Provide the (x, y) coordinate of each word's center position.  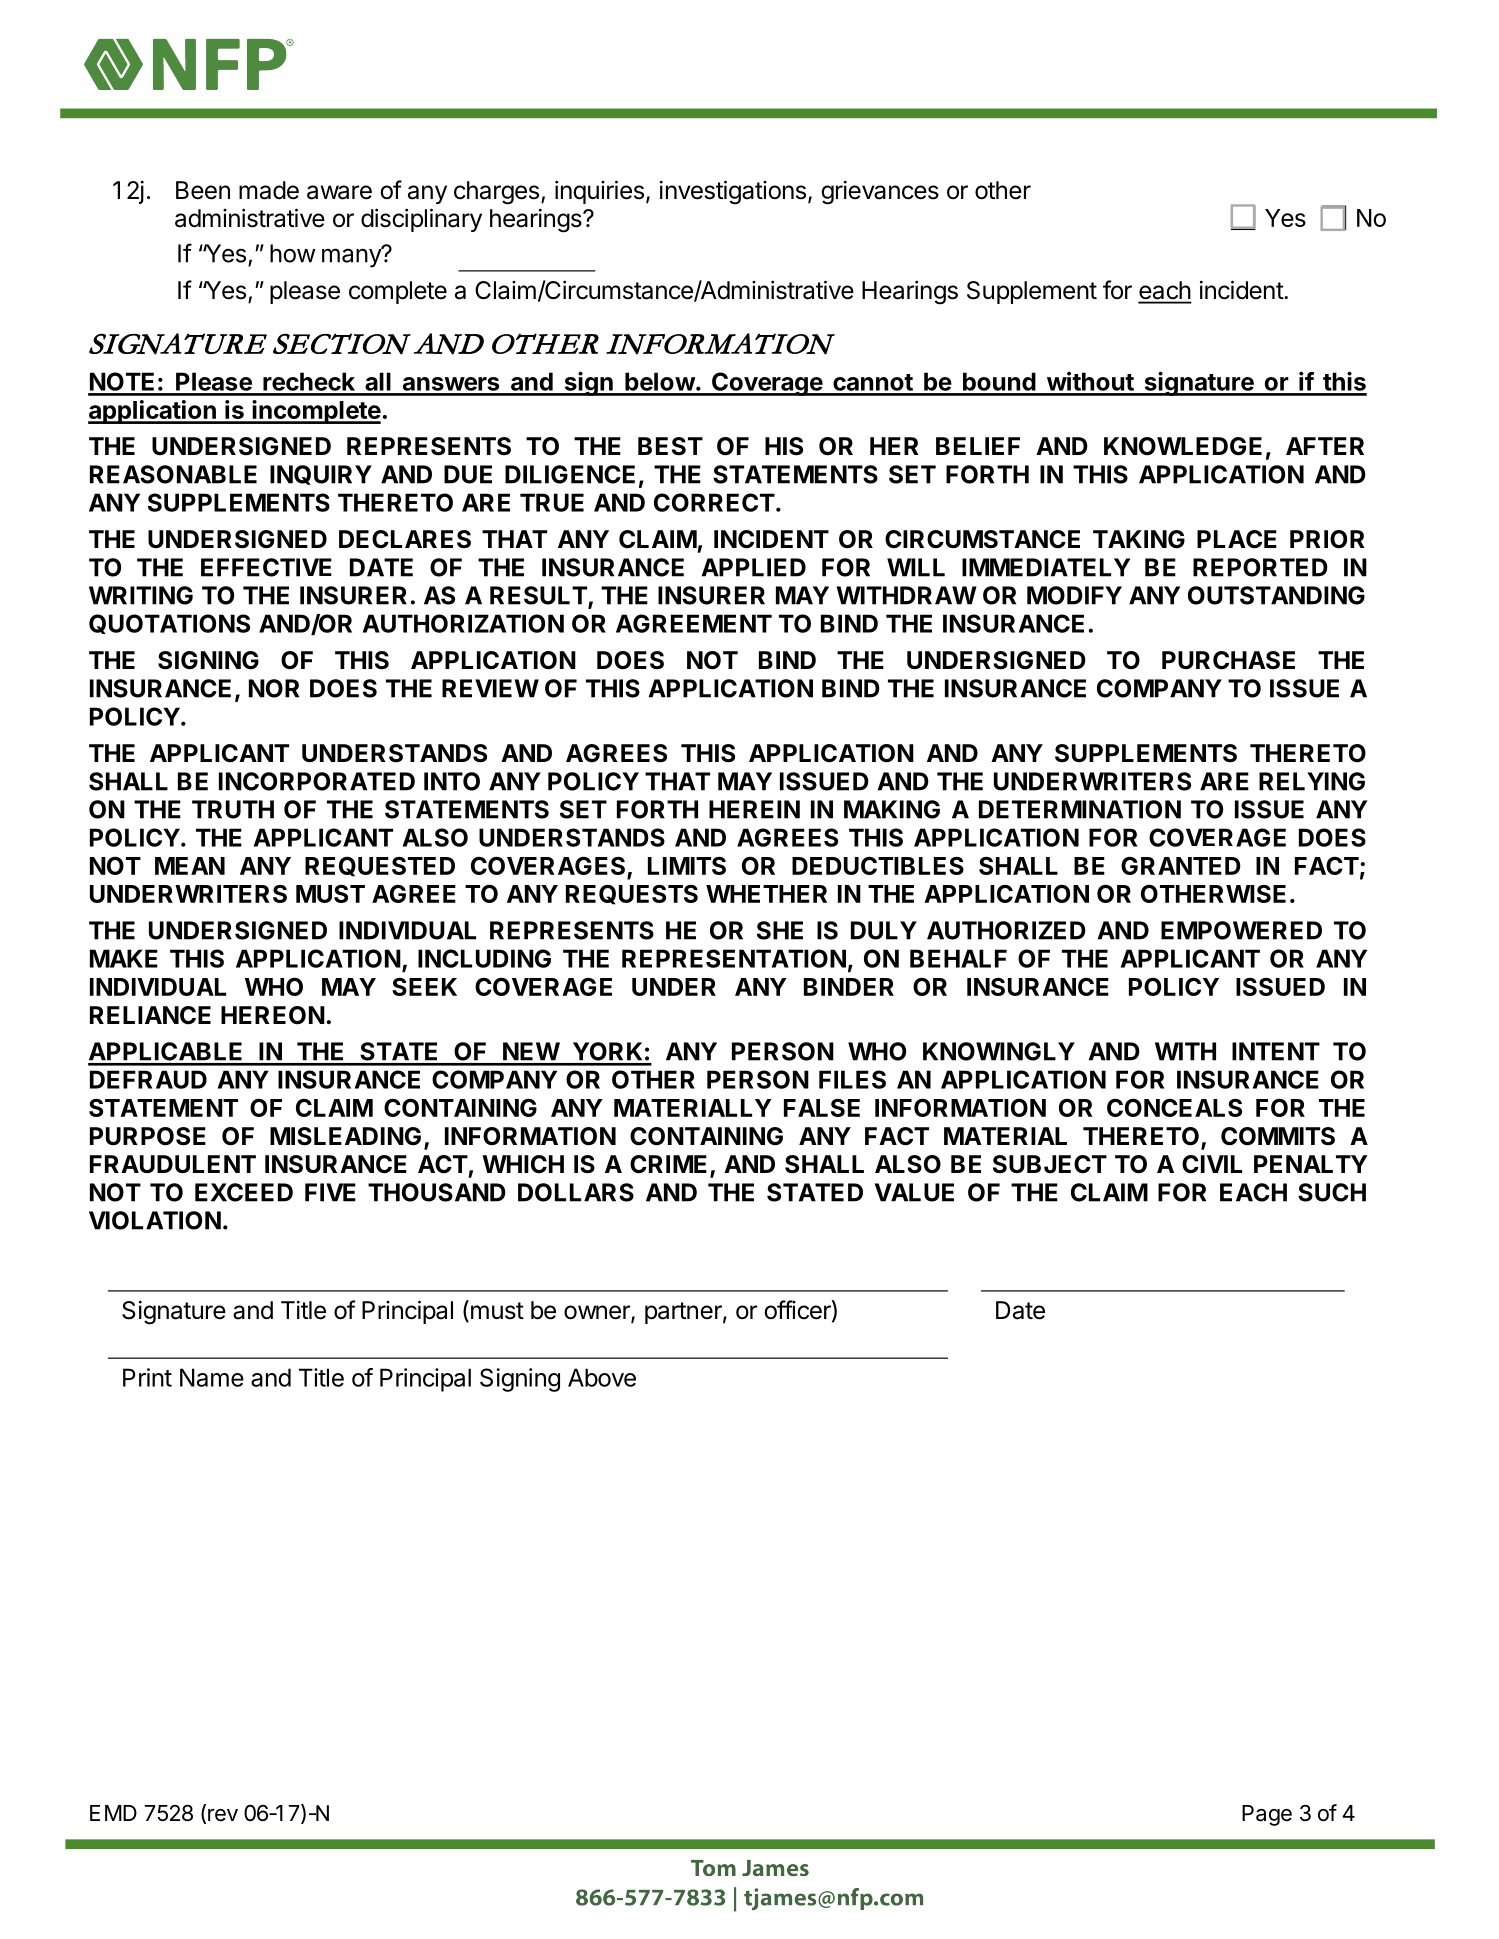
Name (212, 1377)
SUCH (1332, 1192)
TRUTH (233, 809)
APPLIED (754, 567)
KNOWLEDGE (1183, 446)
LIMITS (687, 866)
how (293, 253)
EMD (113, 1813)
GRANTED (1181, 865)
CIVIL (1212, 1164)
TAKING (1139, 539)
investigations (733, 192)
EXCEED (244, 1192)
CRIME (668, 1164)
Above (602, 1377)
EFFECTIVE (266, 567)
